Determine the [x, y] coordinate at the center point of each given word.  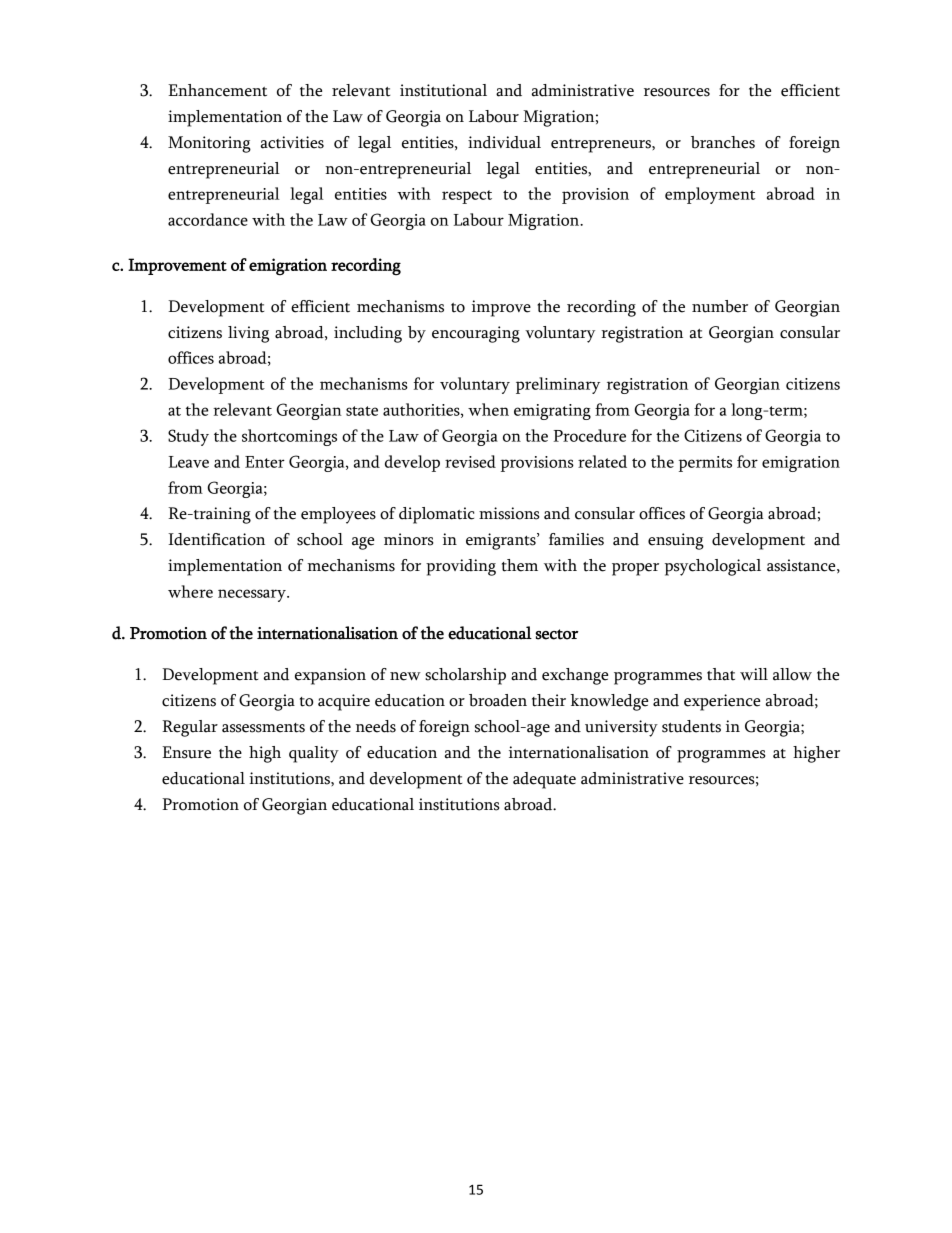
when [488, 409]
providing [461, 567]
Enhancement [217, 90]
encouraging [476, 334]
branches [723, 142]
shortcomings [289, 437]
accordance [208, 219]
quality [314, 754]
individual [504, 142]
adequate [544, 780]
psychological [713, 567]
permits [705, 464]
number [720, 306]
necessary [253, 595]
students [691, 726]
